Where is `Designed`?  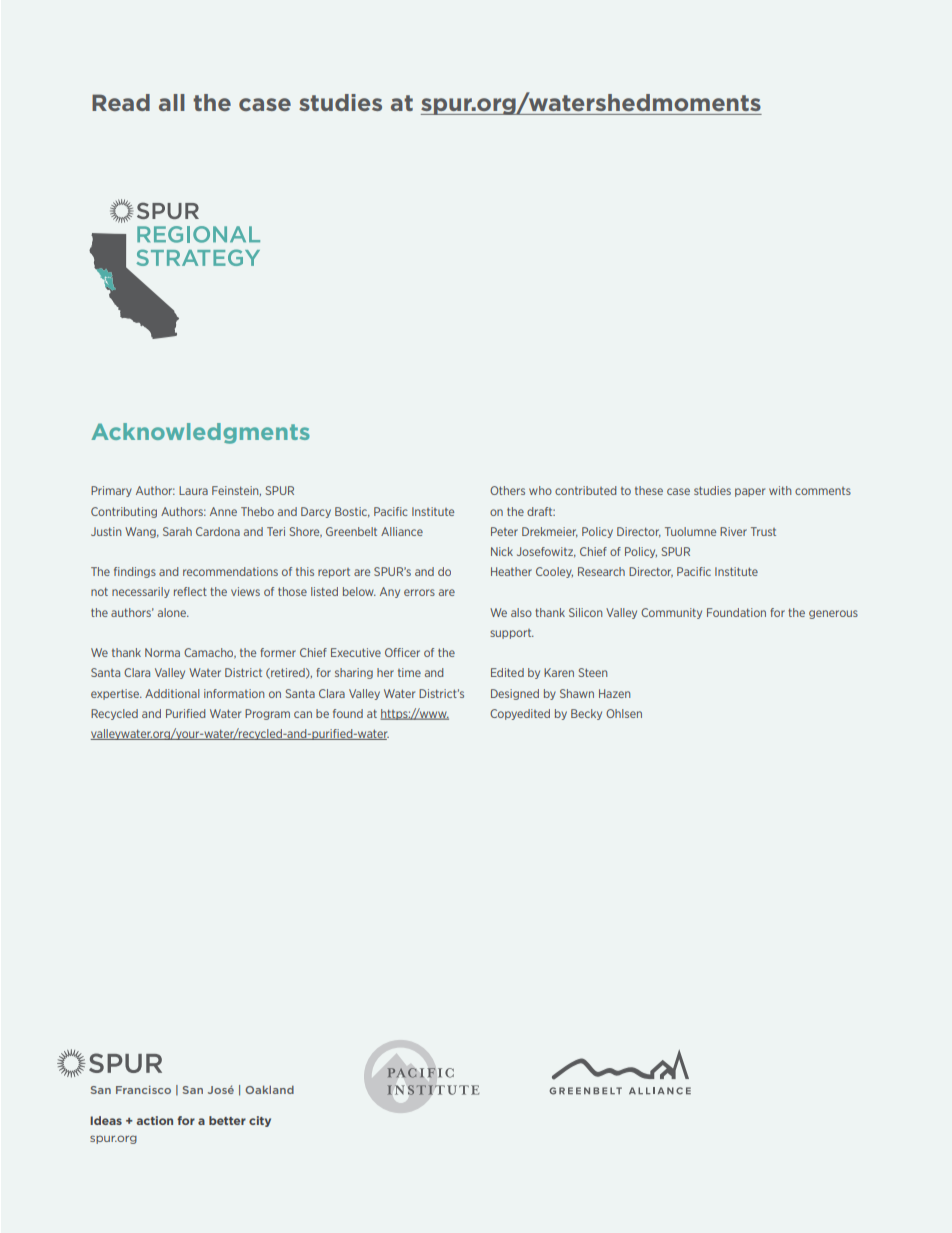
Designed is located at coordinates (515, 694).
